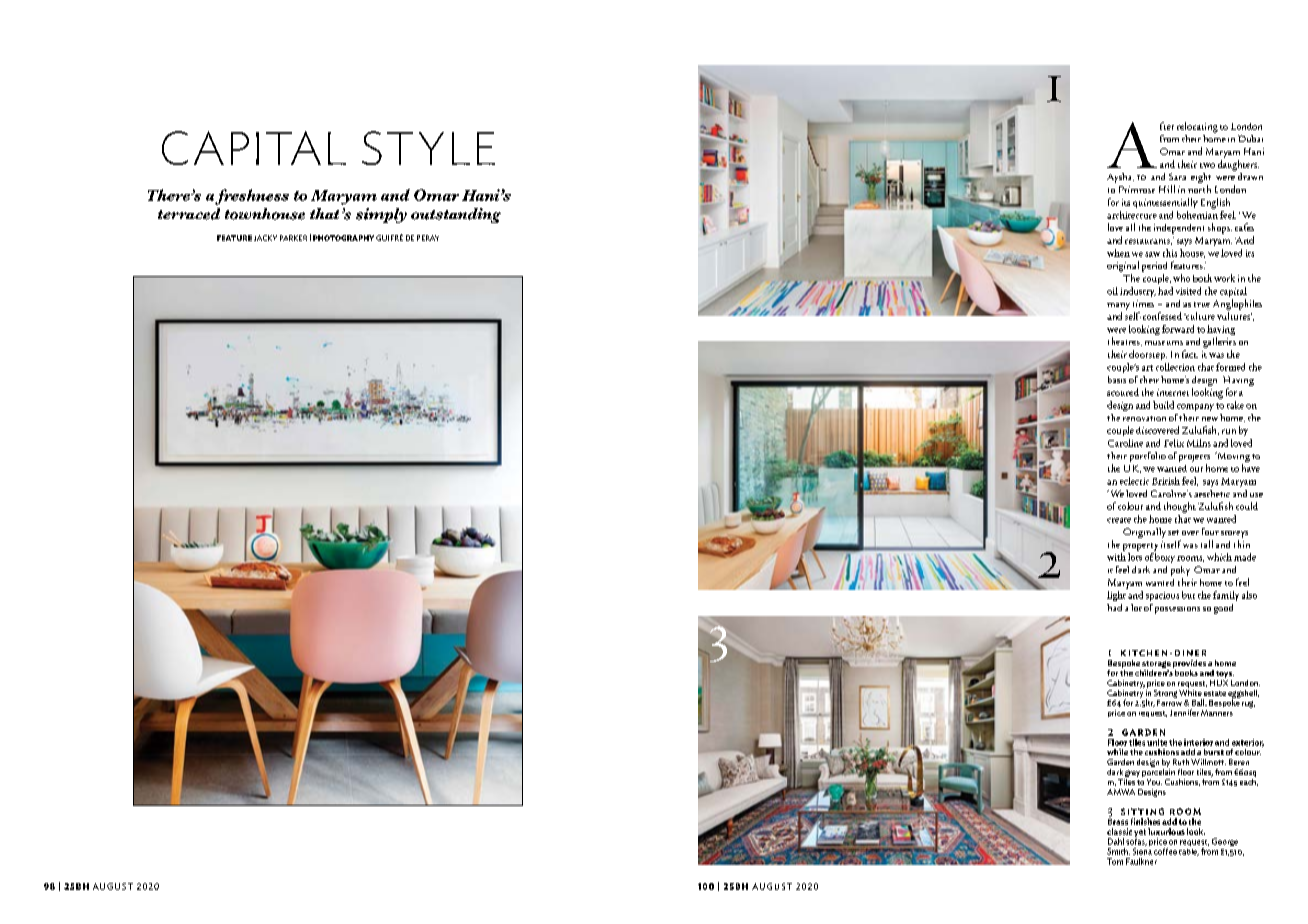 This screenshot has height=924, width=1308. Describe the element at coordinates (293, 238) in the screenshot. I see `PARKER` at that location.
